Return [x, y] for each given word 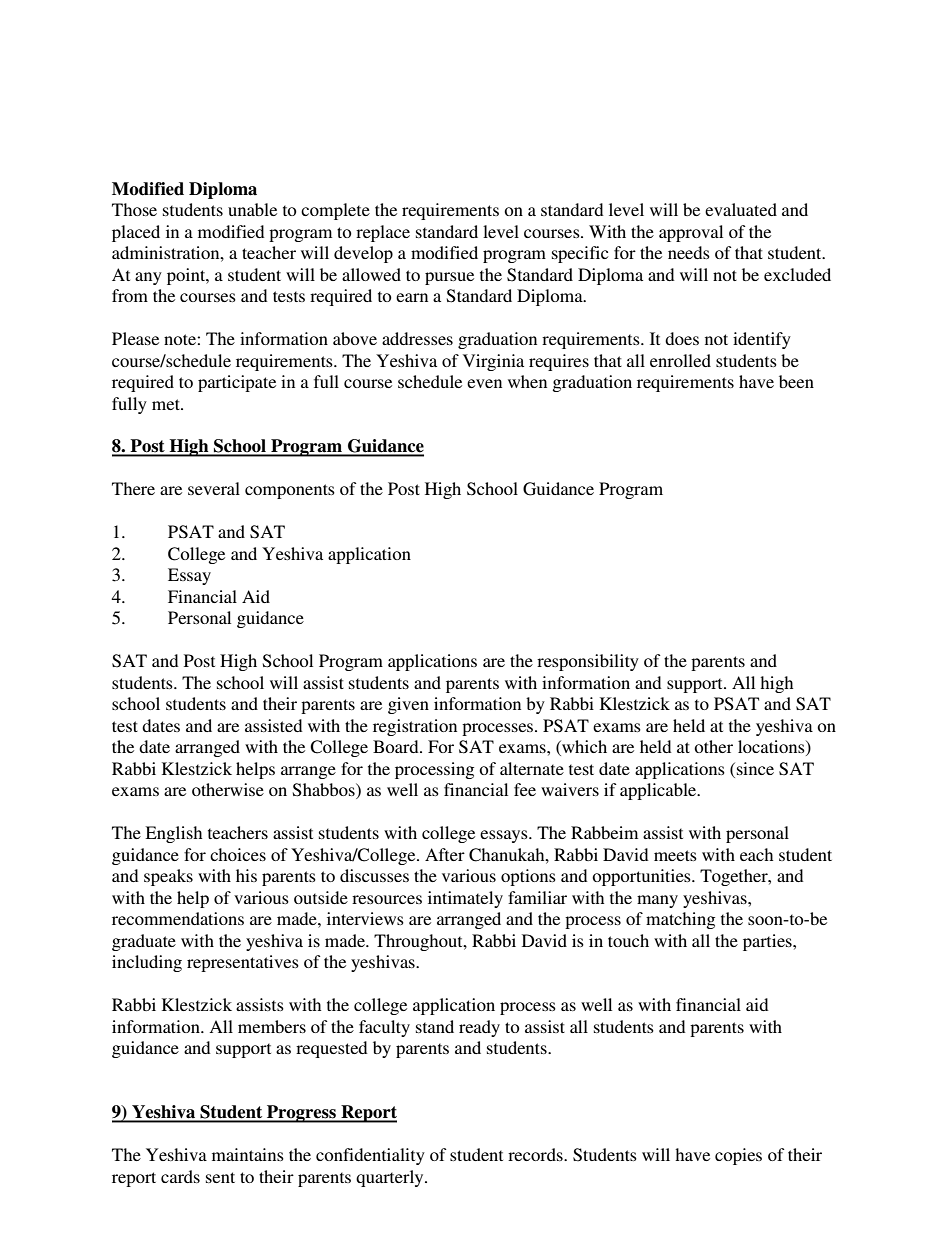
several [214, 488]
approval [691, 233]
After [445, 854]
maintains [248, 1154]
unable [252, 209]
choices [238, 854]
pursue [449, 278]
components [290, 491]
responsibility [588, 662]
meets [675, 855]
